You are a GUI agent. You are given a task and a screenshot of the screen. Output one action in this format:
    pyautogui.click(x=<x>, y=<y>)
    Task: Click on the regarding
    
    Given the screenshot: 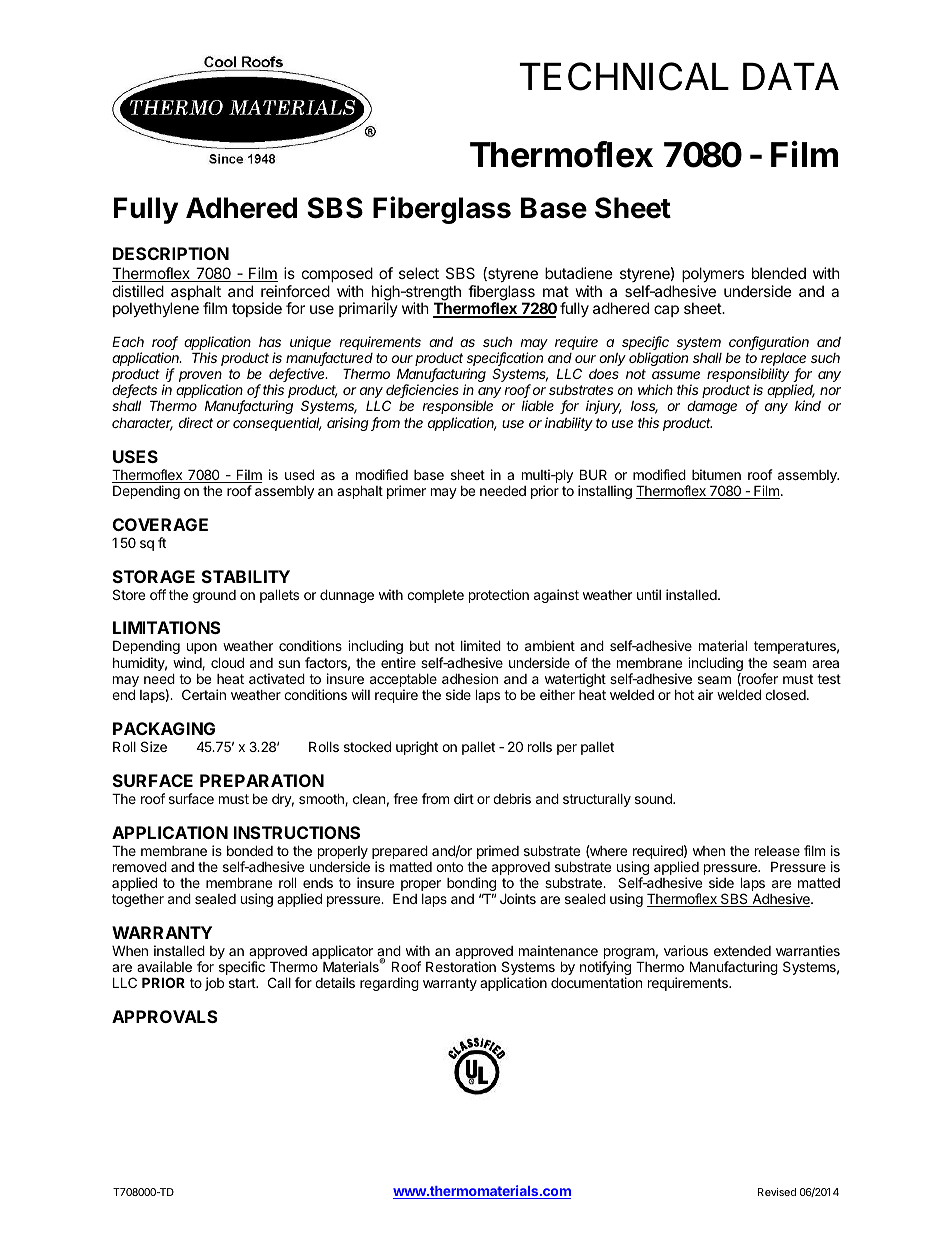 What is the action you would take?
    pyautogui.click(x=389, y=984)
